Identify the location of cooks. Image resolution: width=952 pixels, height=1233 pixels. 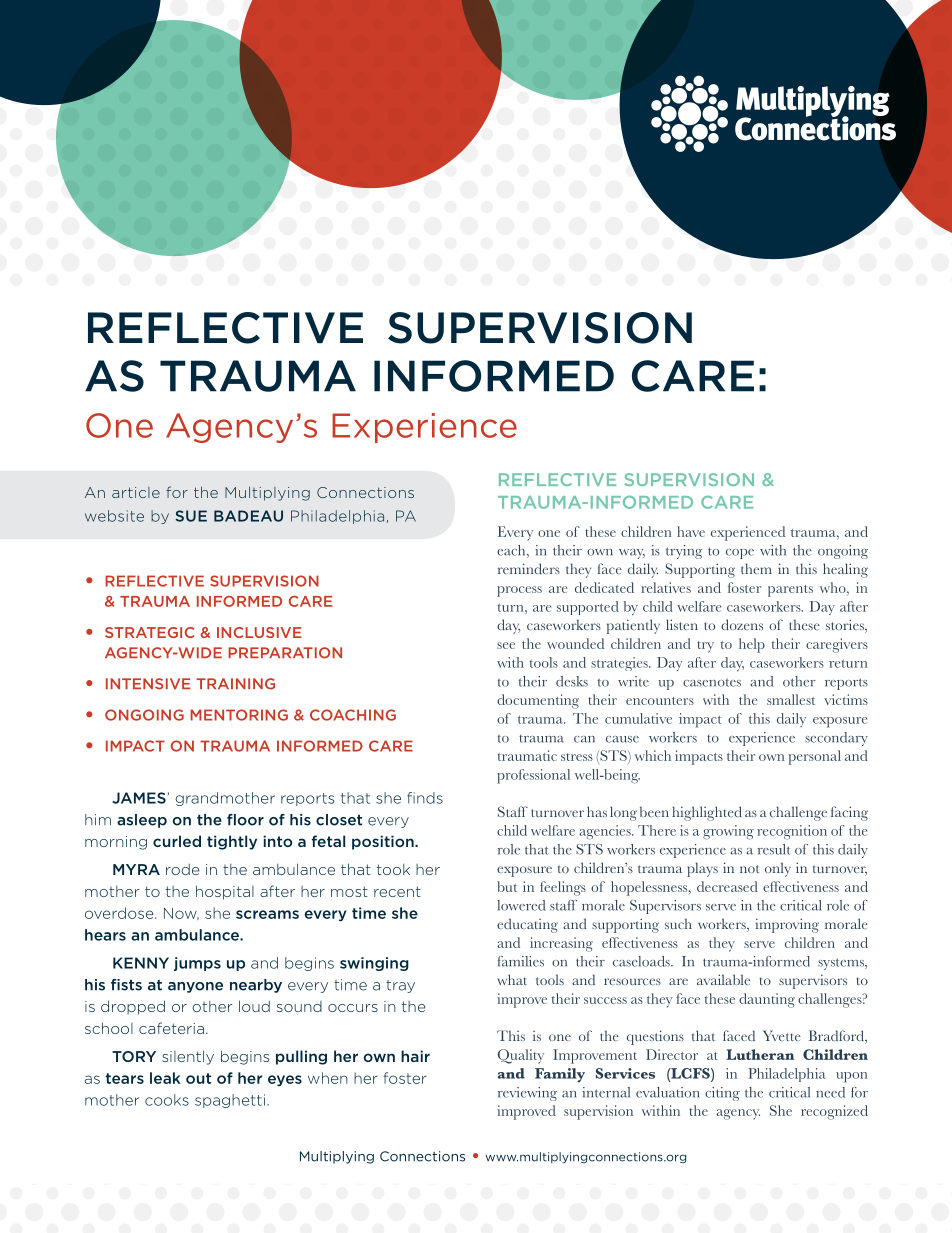
(167, 1100).
